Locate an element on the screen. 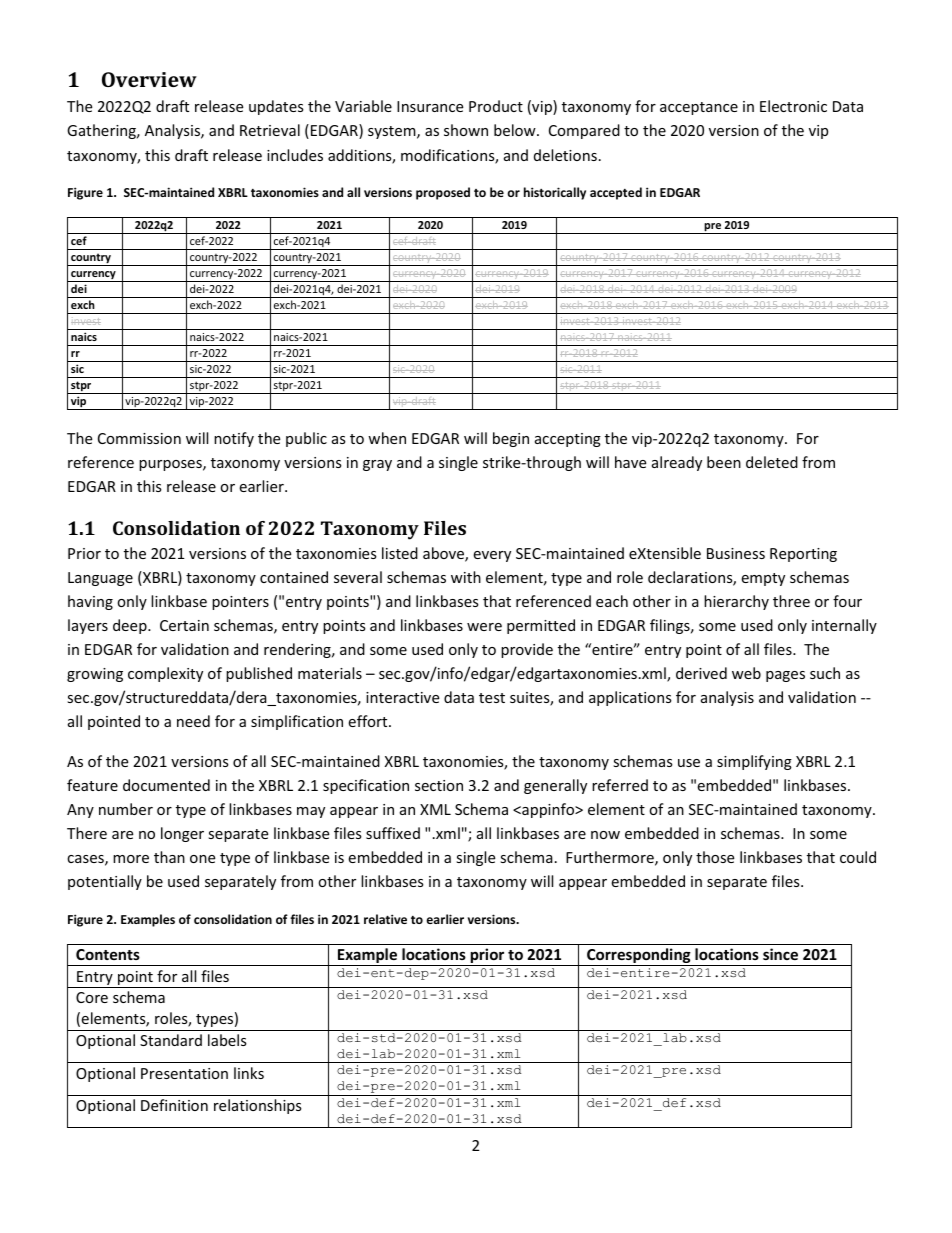 Image resolution: width=952 pixels, height=1233 pixels. longer is located at coordinates (182, 834).
